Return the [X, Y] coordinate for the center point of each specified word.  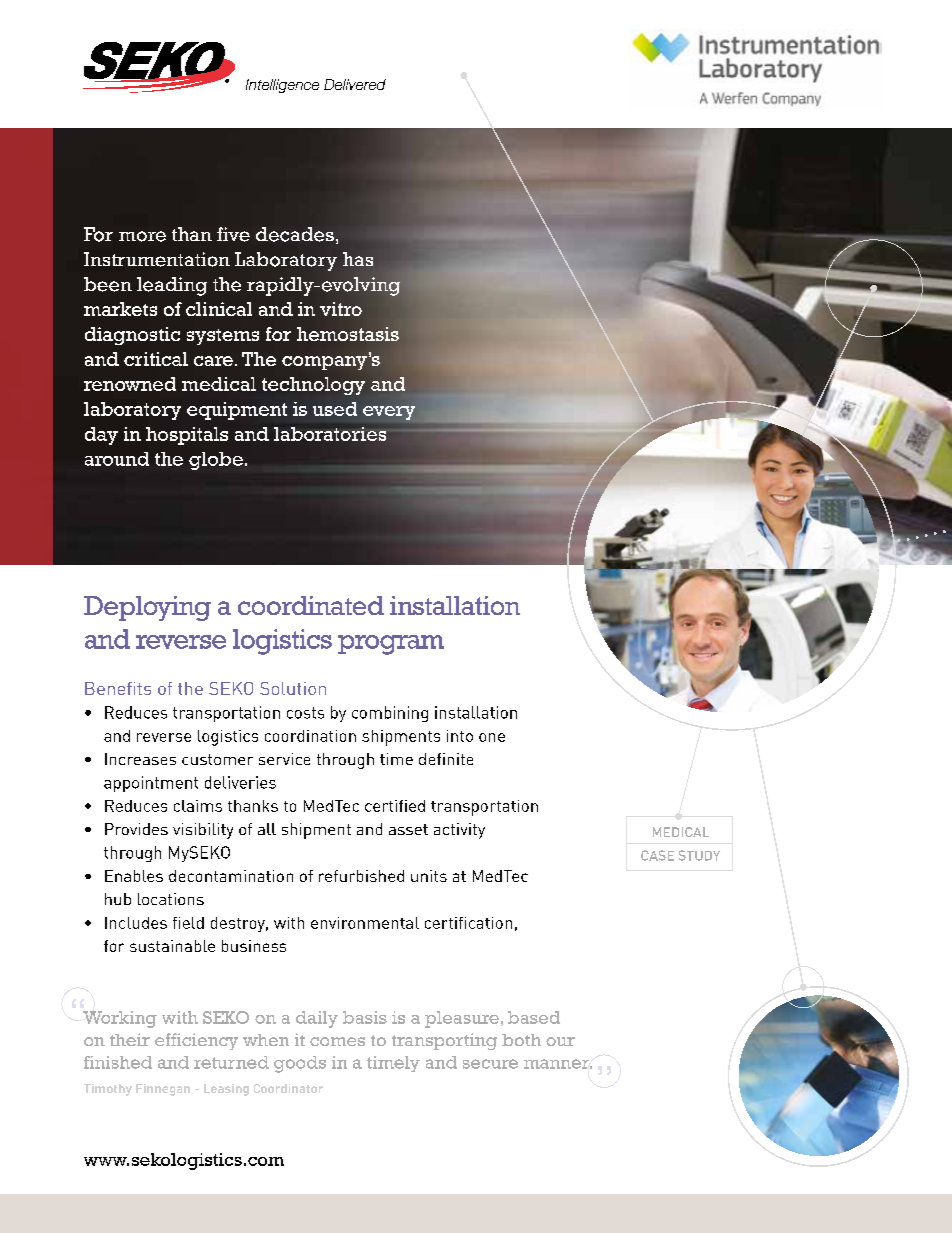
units [429, 876]
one [492, 737]
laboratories [331, 434]
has [358, 259]
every [389, 413]
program [391, 645]
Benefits [118, 688]
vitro [341, 309]
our [560, 1041]
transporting [444, 1041]
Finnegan [163, 1090]
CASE [657, 855]
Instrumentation [157, 259]
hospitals [187, 436]
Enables [134, 876]
